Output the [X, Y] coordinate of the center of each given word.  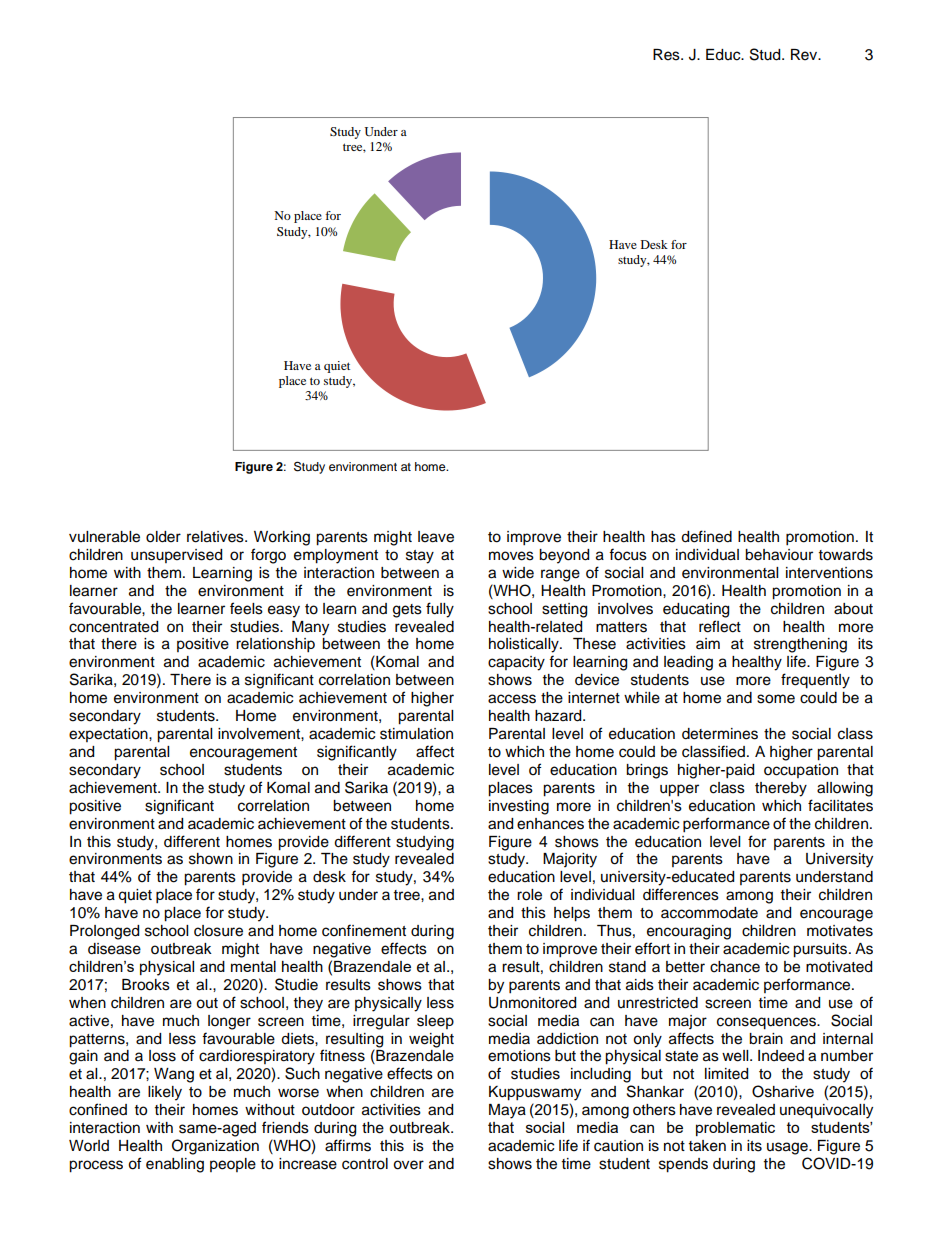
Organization [215, 1147]
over [408, 1165]
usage [788, 1148]
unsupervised [176, 556]
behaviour [779, 555]
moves [511, 556]
